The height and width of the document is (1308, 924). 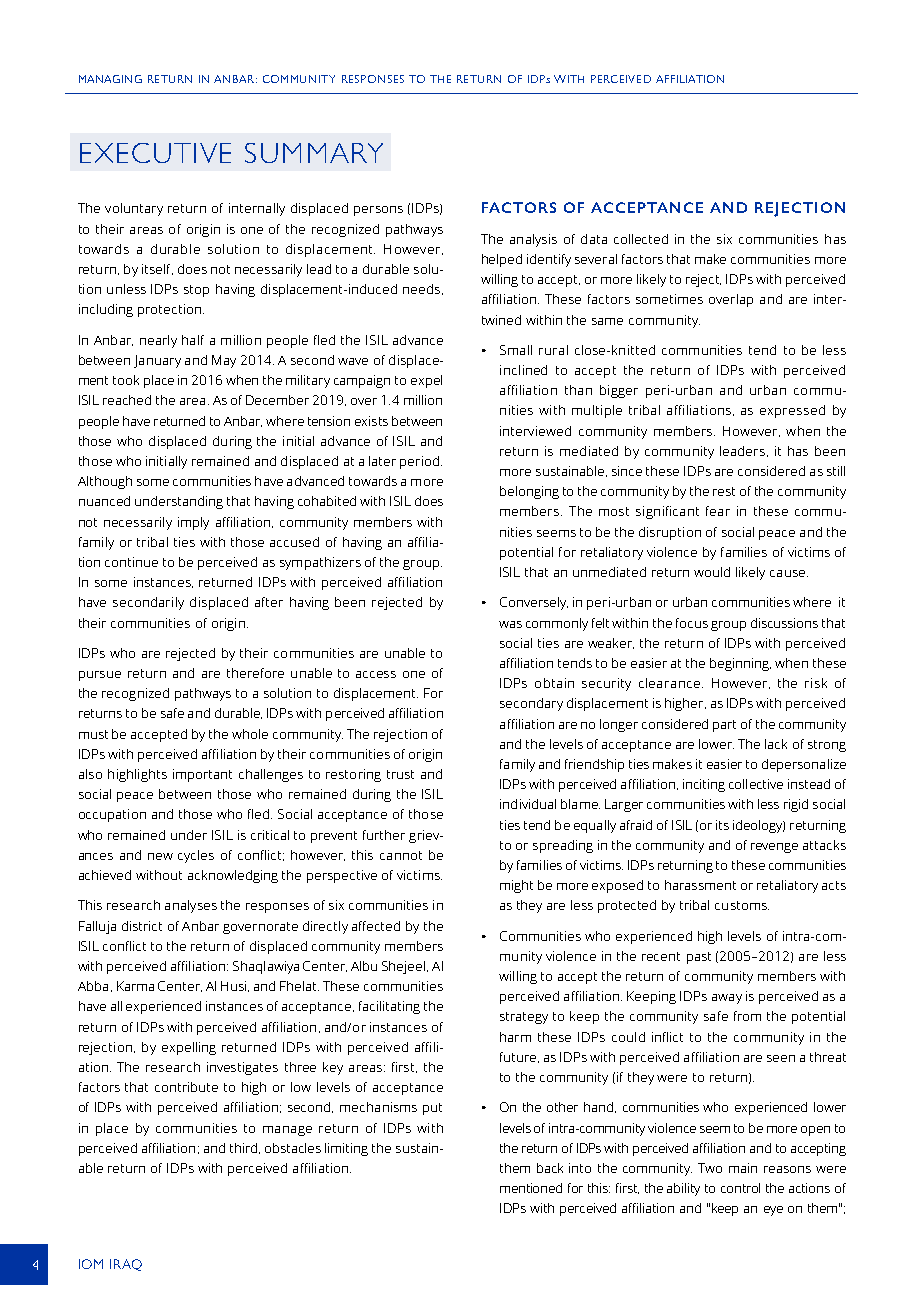 I want to click on January, so click(x=157, y=361).
